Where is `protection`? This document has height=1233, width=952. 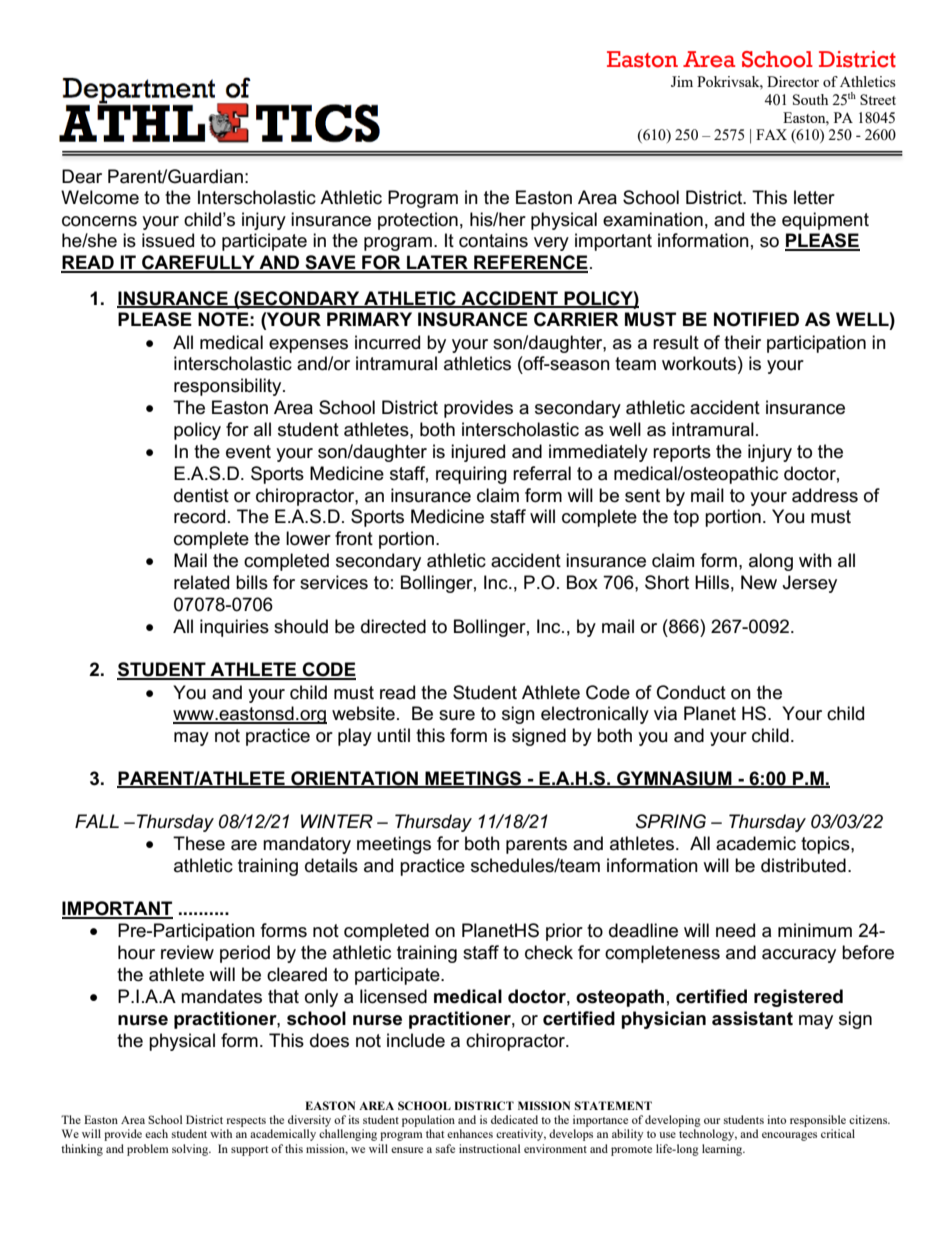
protection is located at coordinates (418, 221).
